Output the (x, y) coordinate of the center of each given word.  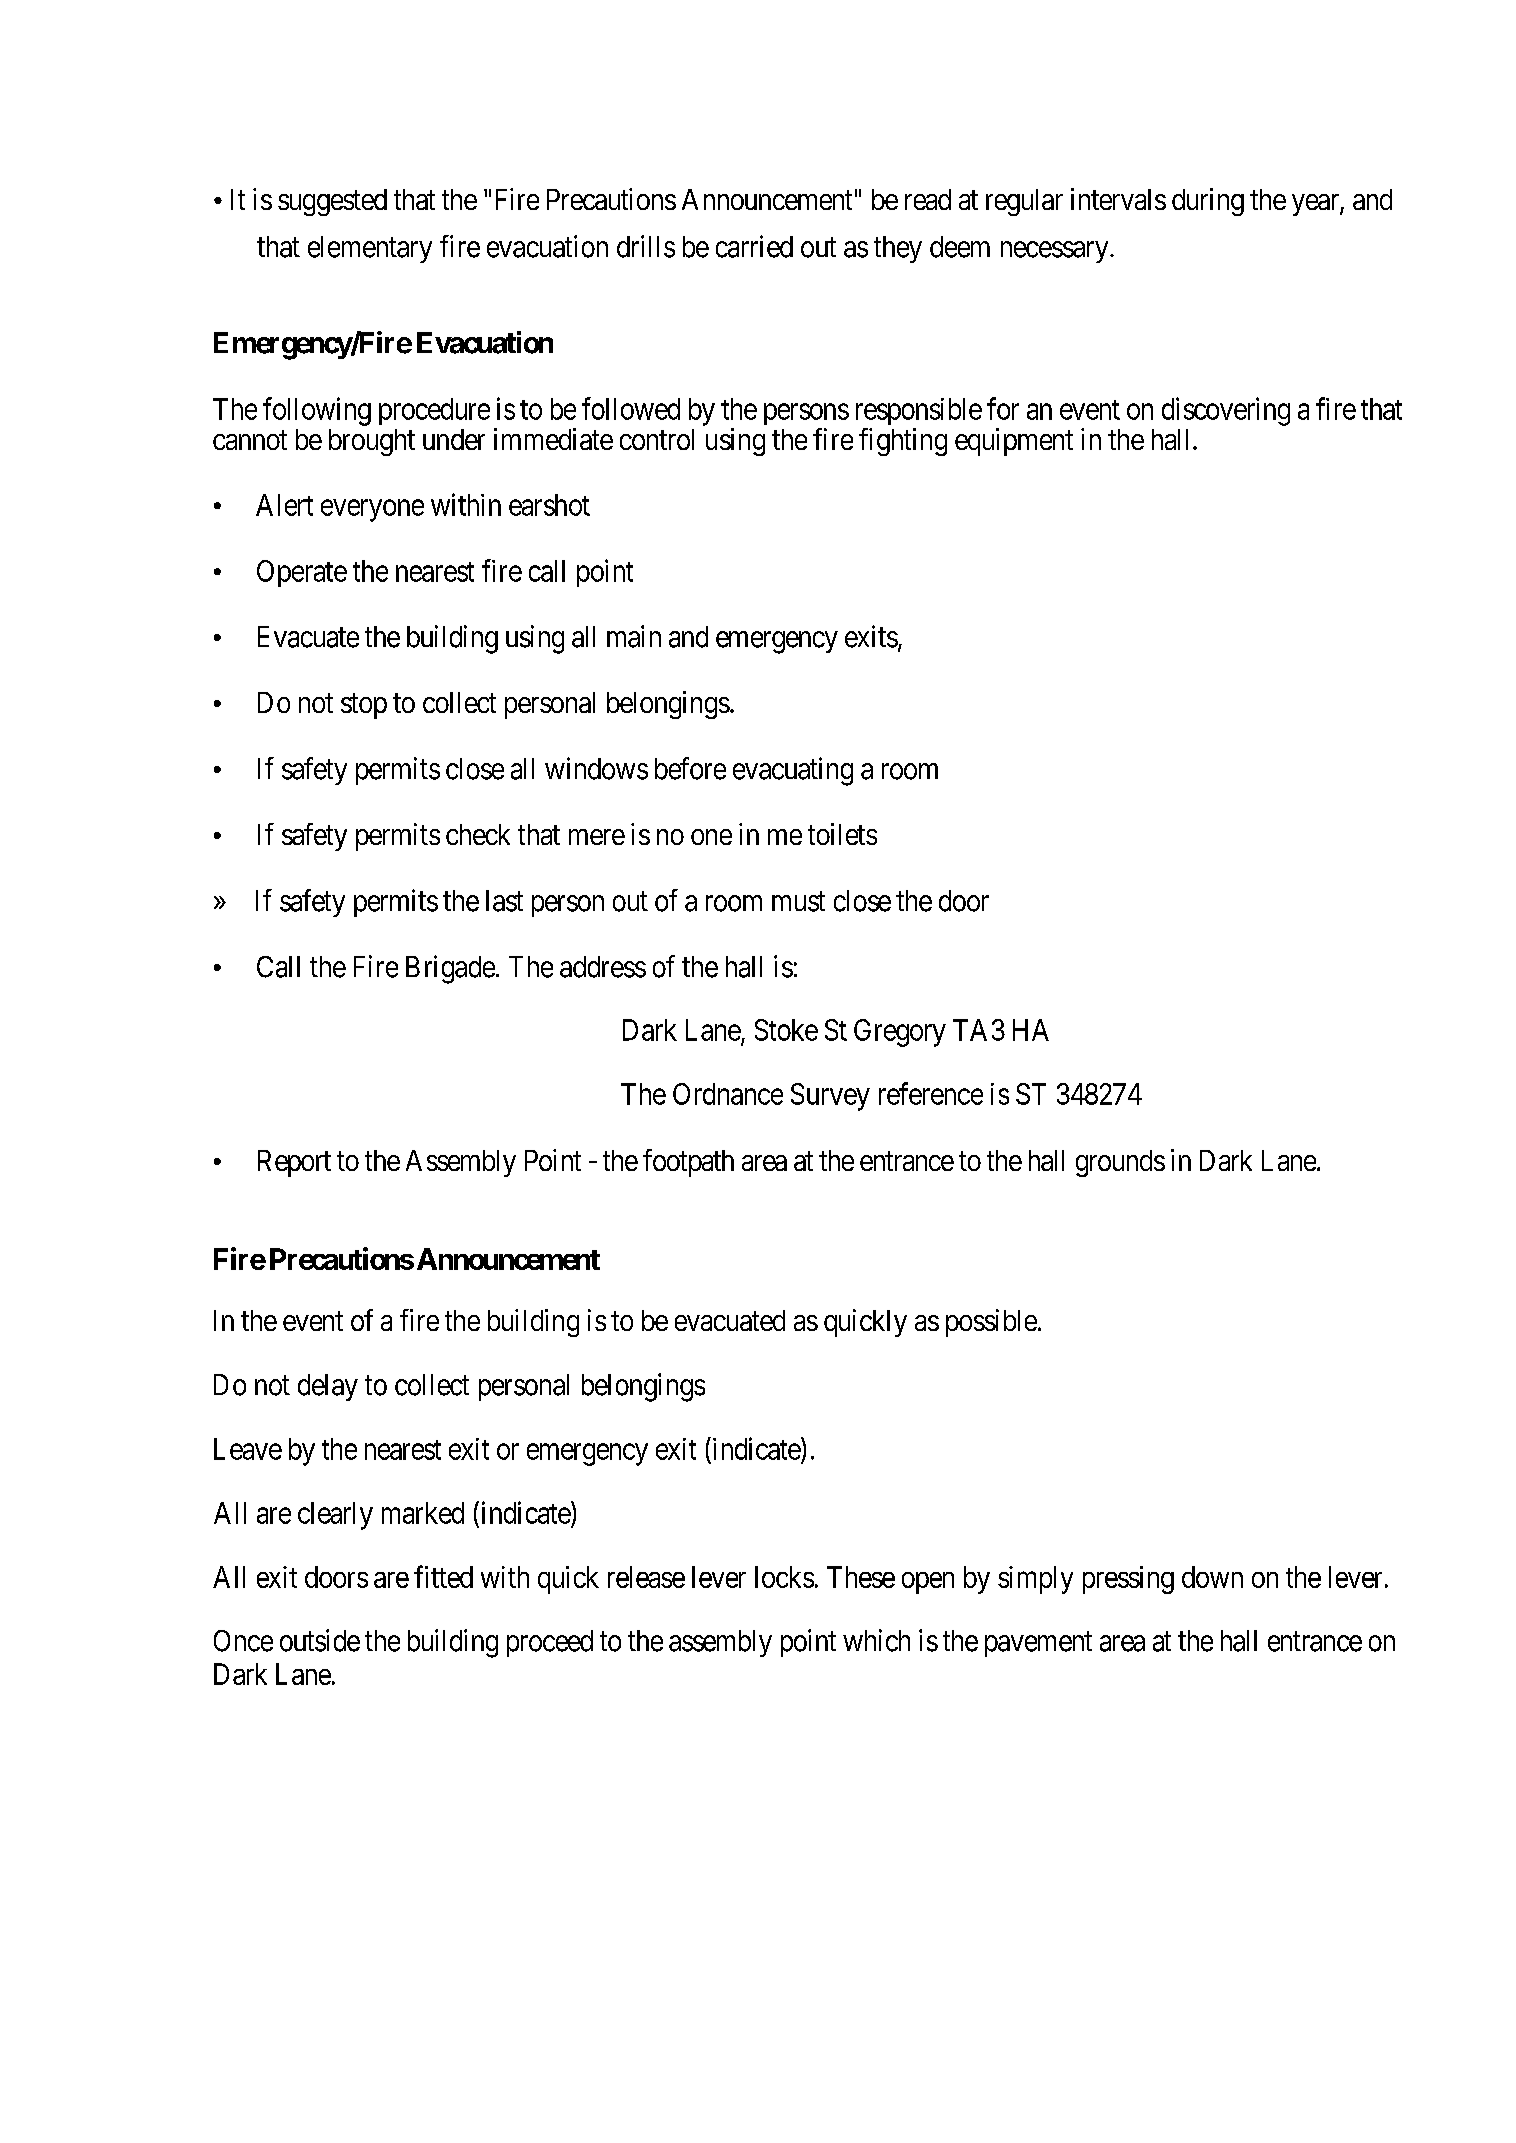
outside (320, 1640)
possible (991, 1323)
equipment (1014, 442)
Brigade (450, 969)
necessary (1056, 252)
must (798, 902)
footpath (688, 1163)
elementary (370, 249)
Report (294, 1163)
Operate (302, 573)
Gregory (900, 1033)
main (634, 636)
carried (754, 246)
